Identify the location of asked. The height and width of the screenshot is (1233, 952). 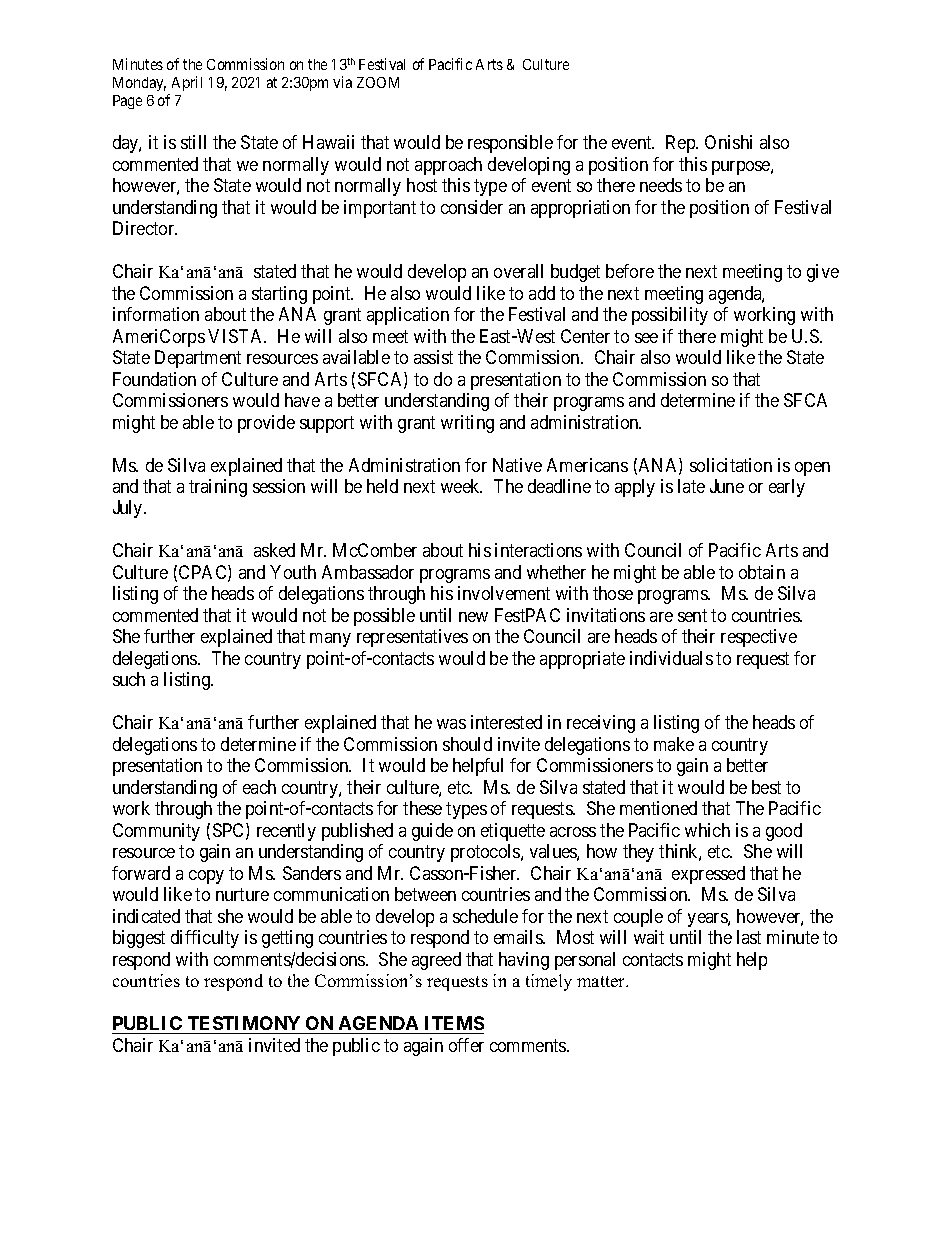
(274, 550).
